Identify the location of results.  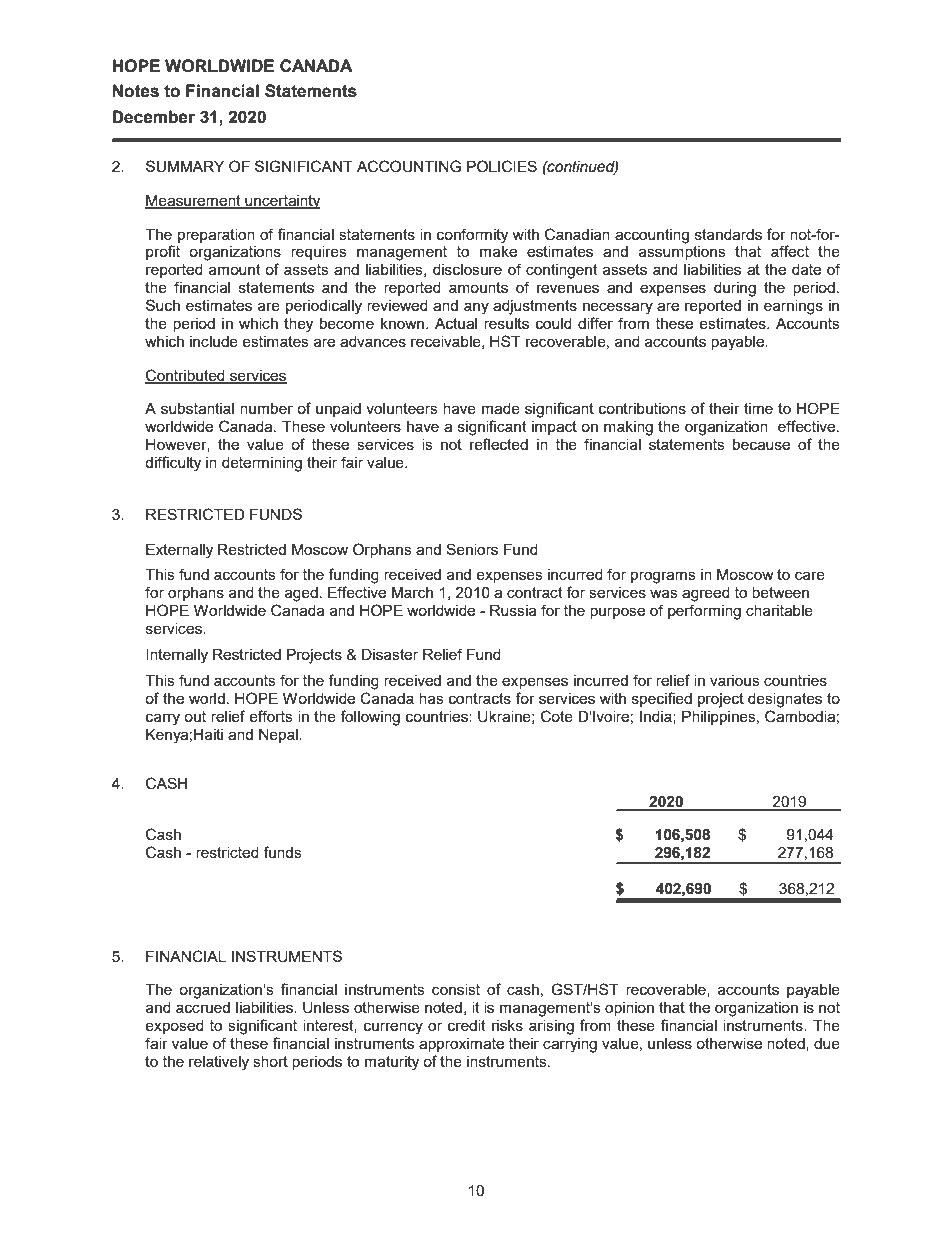
(506, 323).
